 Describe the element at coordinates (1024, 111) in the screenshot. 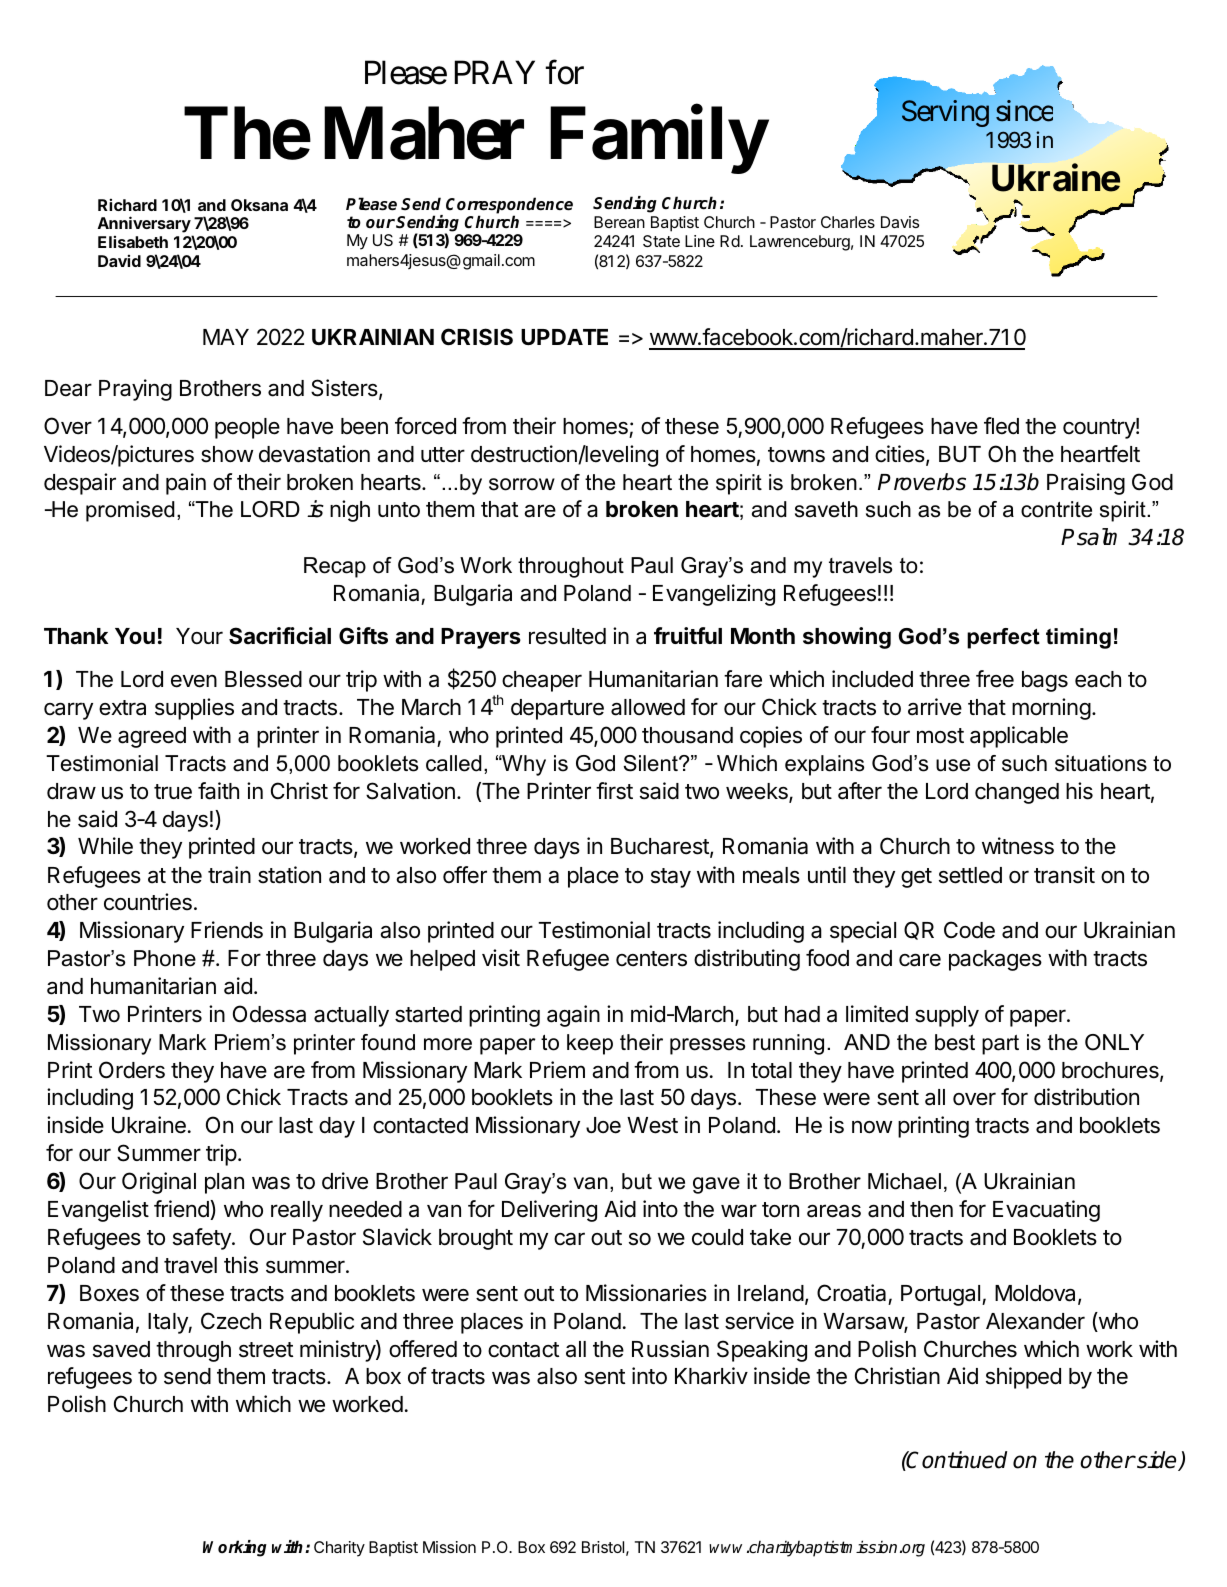

I see `since` at that location.
